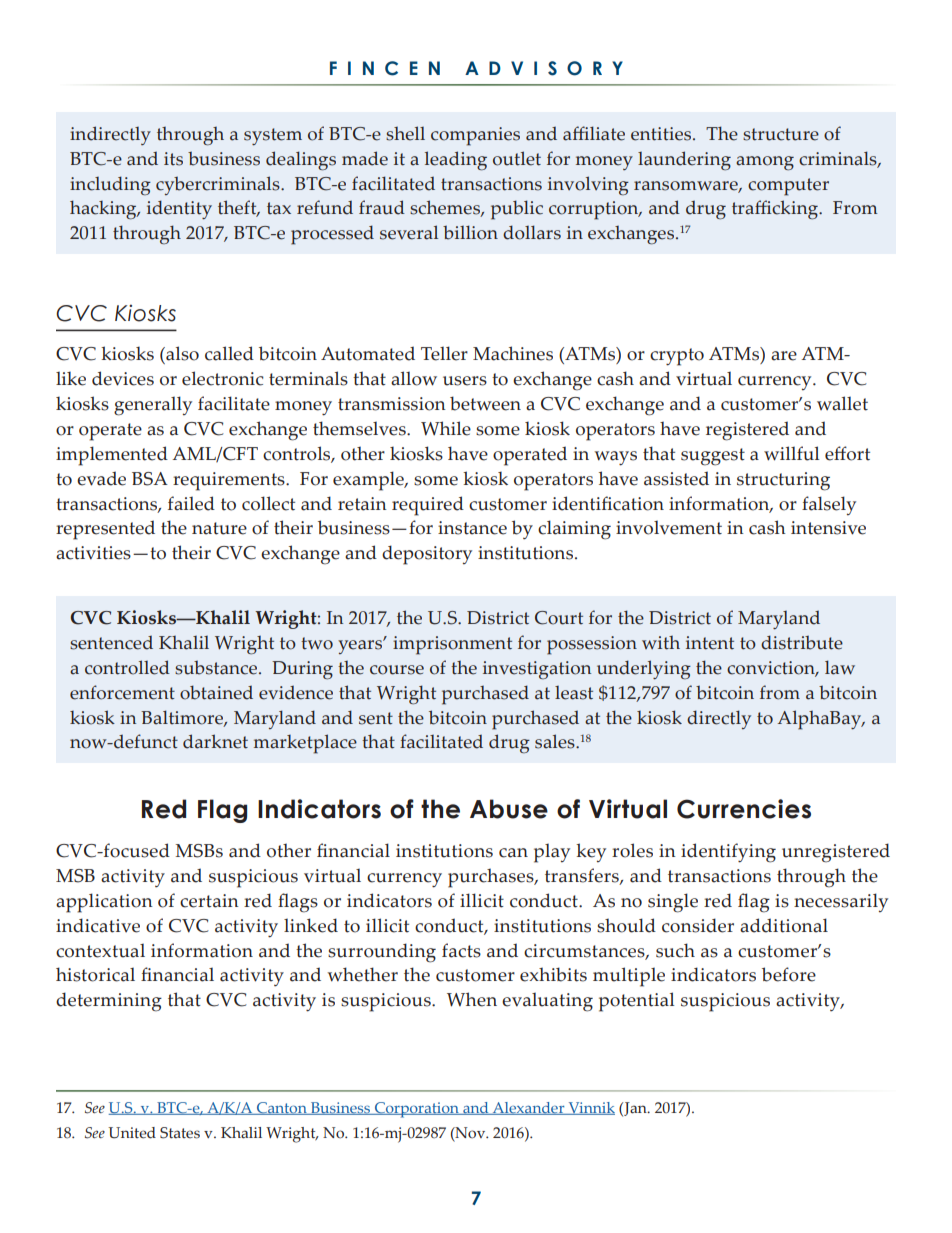 The image size is (952, 1233). I want to click on identifying, so click(728, 853).
